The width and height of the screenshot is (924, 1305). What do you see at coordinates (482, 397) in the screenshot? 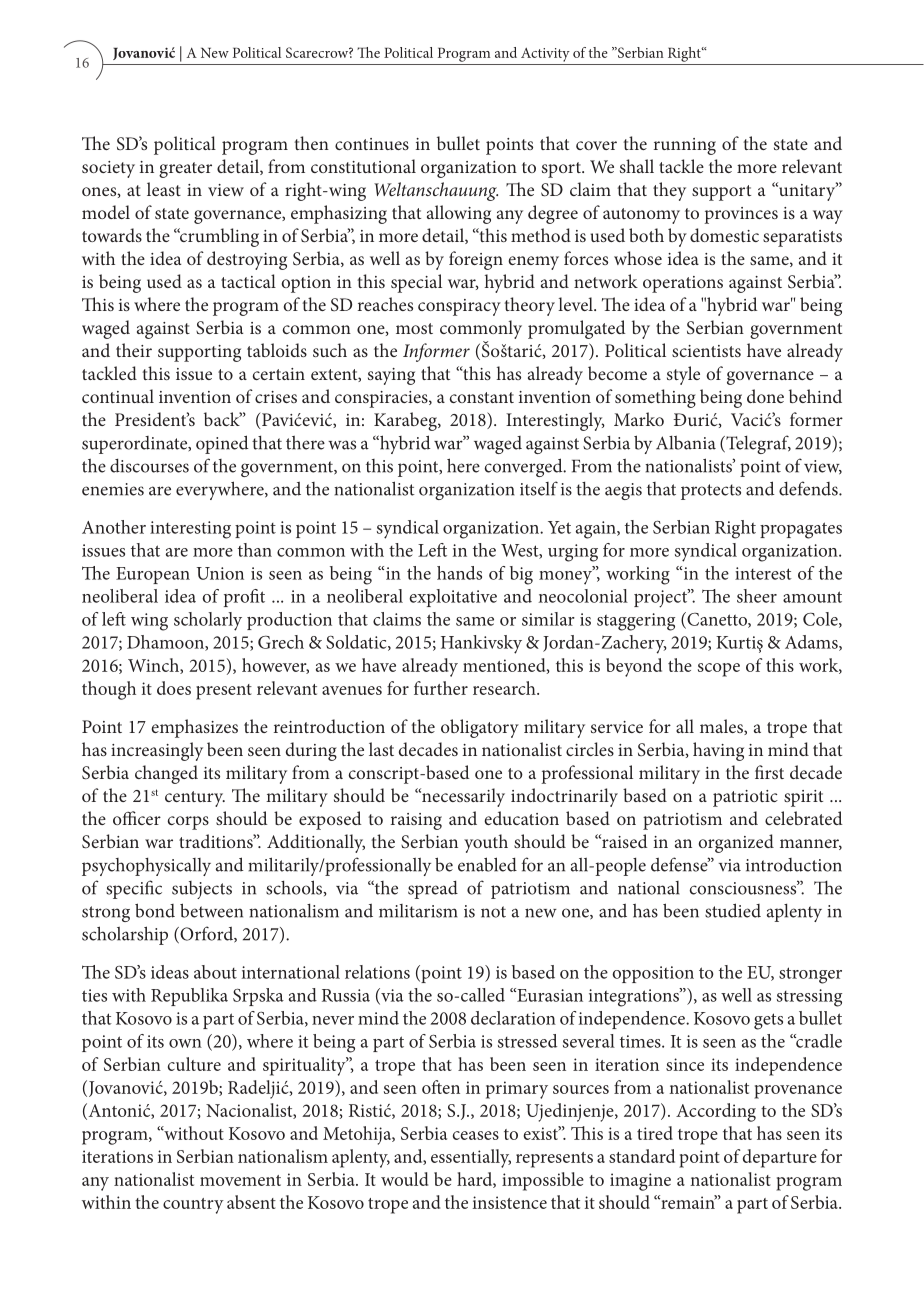
I see `constant` at bounding box center [482, 397].
